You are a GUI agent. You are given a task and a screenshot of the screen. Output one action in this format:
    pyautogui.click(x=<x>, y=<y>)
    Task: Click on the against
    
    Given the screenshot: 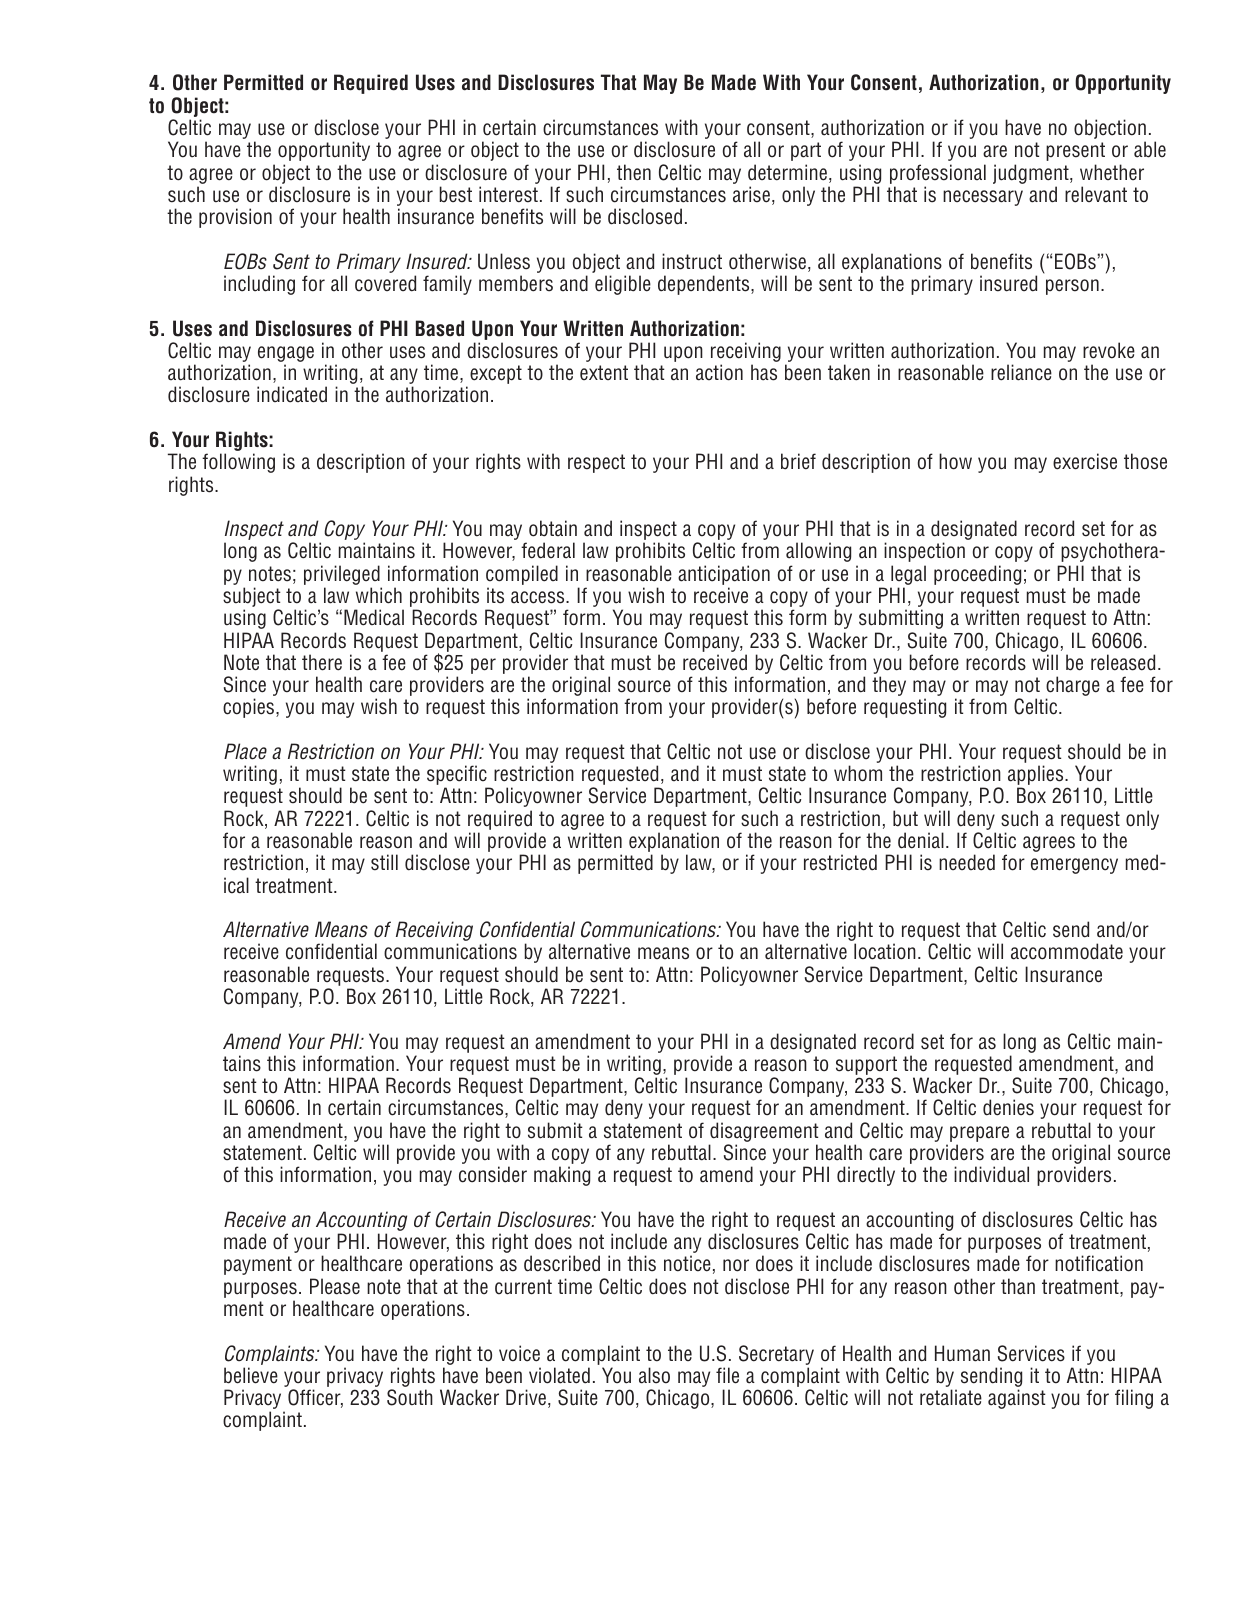 What is the action you would take?
    pyautogui.click(x=1017, y=1399)
